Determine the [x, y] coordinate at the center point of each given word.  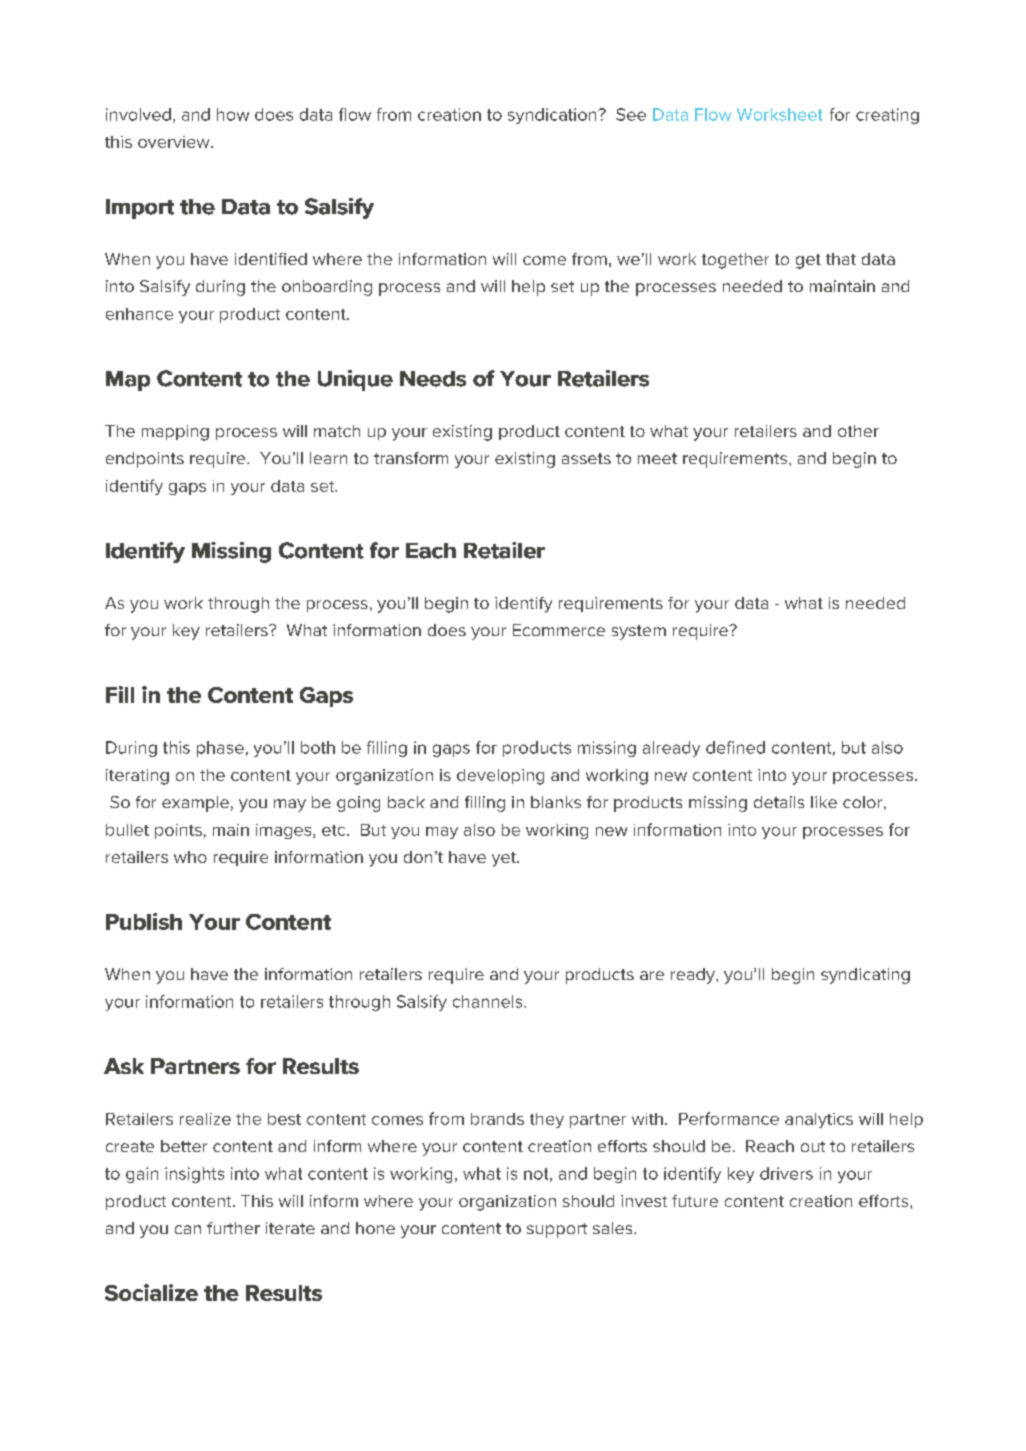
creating [887, 116]
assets [586, 458]
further [233, 1228]
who [190, 857]
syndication [553, 116]
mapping [175, 433]
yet [505, 859]
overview [175, 142]
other [858, 431]
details [779, 802]
